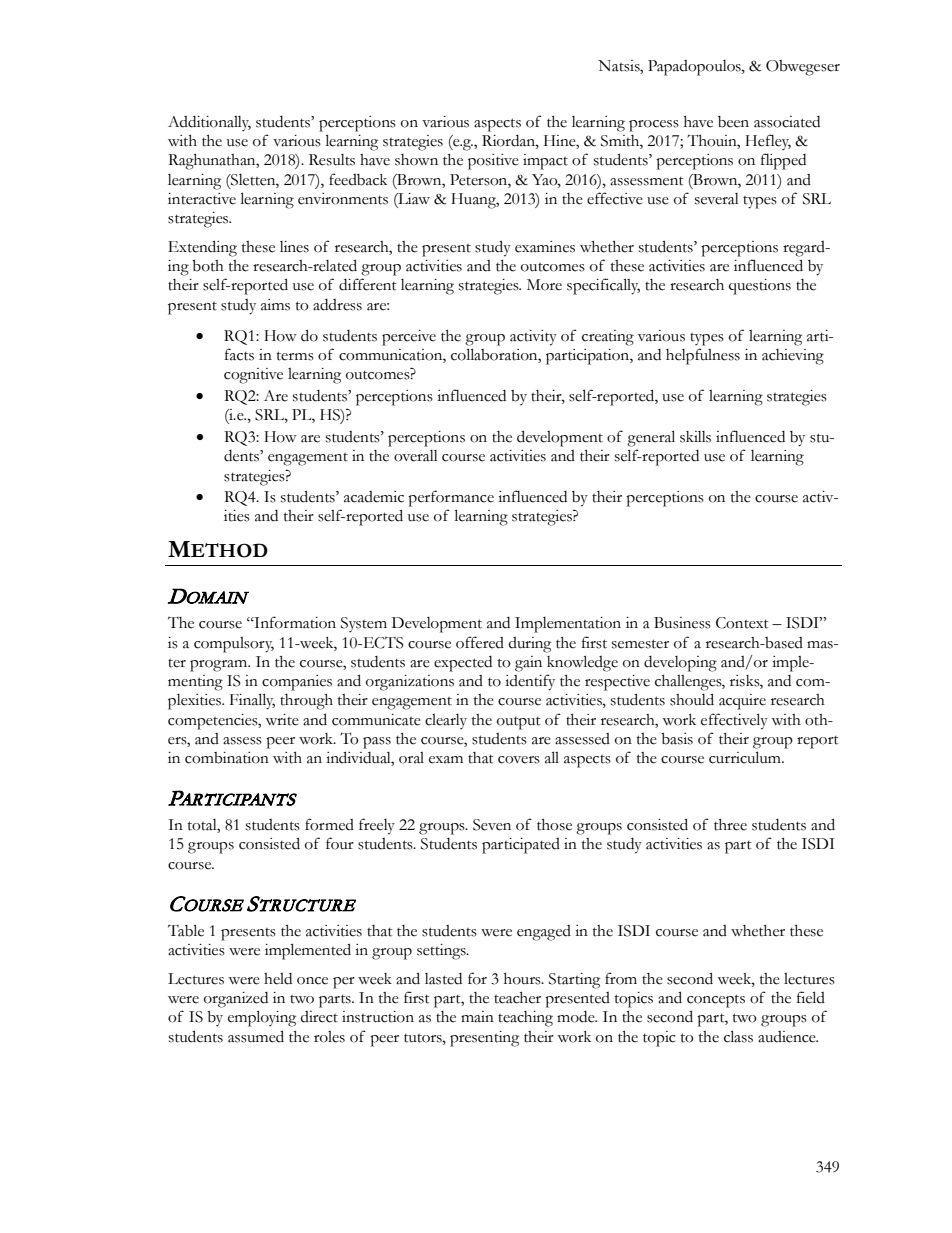 The height and width of the screenshot is (1233, 952). I want to click on Context, so click(742, 623).
